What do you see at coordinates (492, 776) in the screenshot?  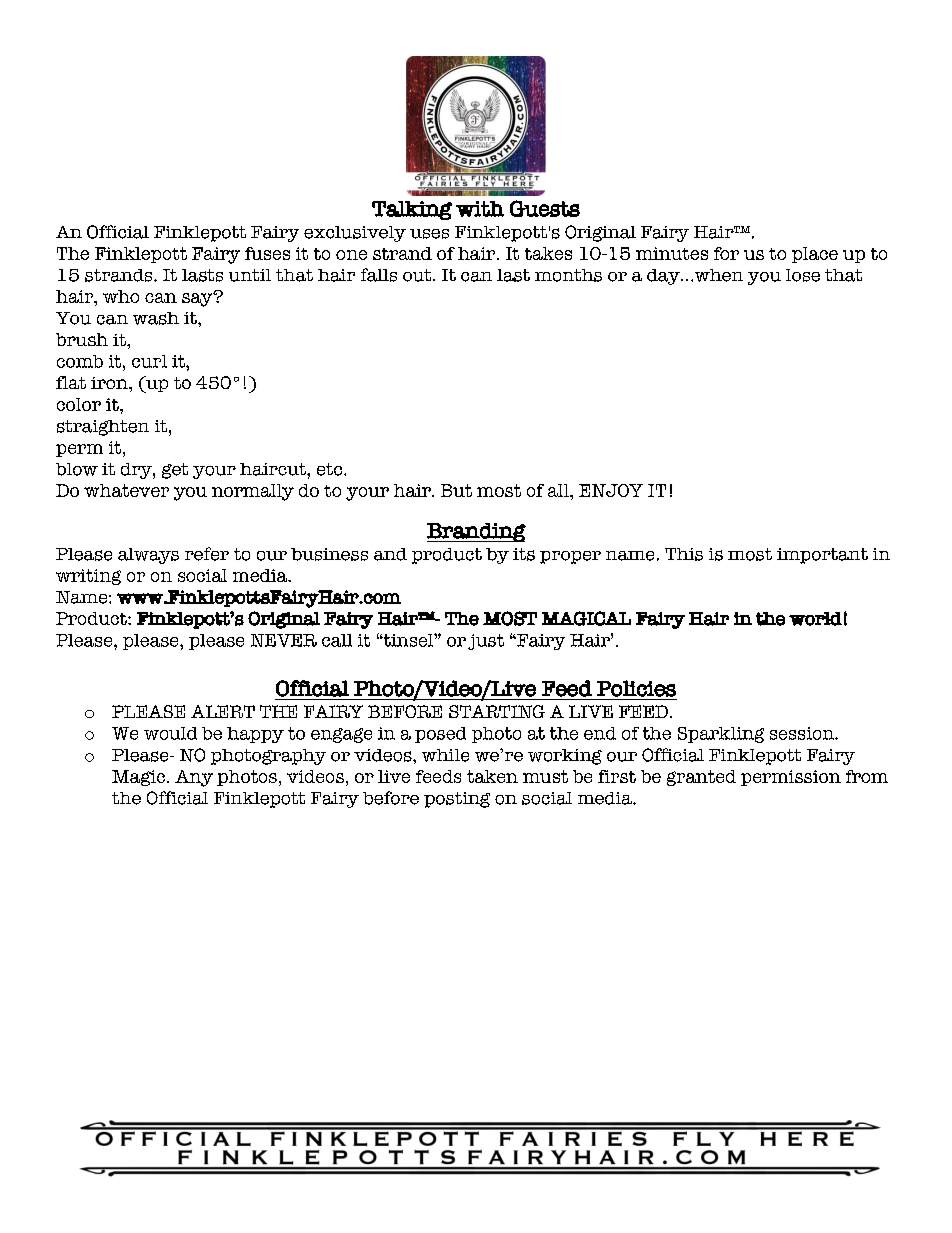 I see `taken` at bounding box center [492, 776].
